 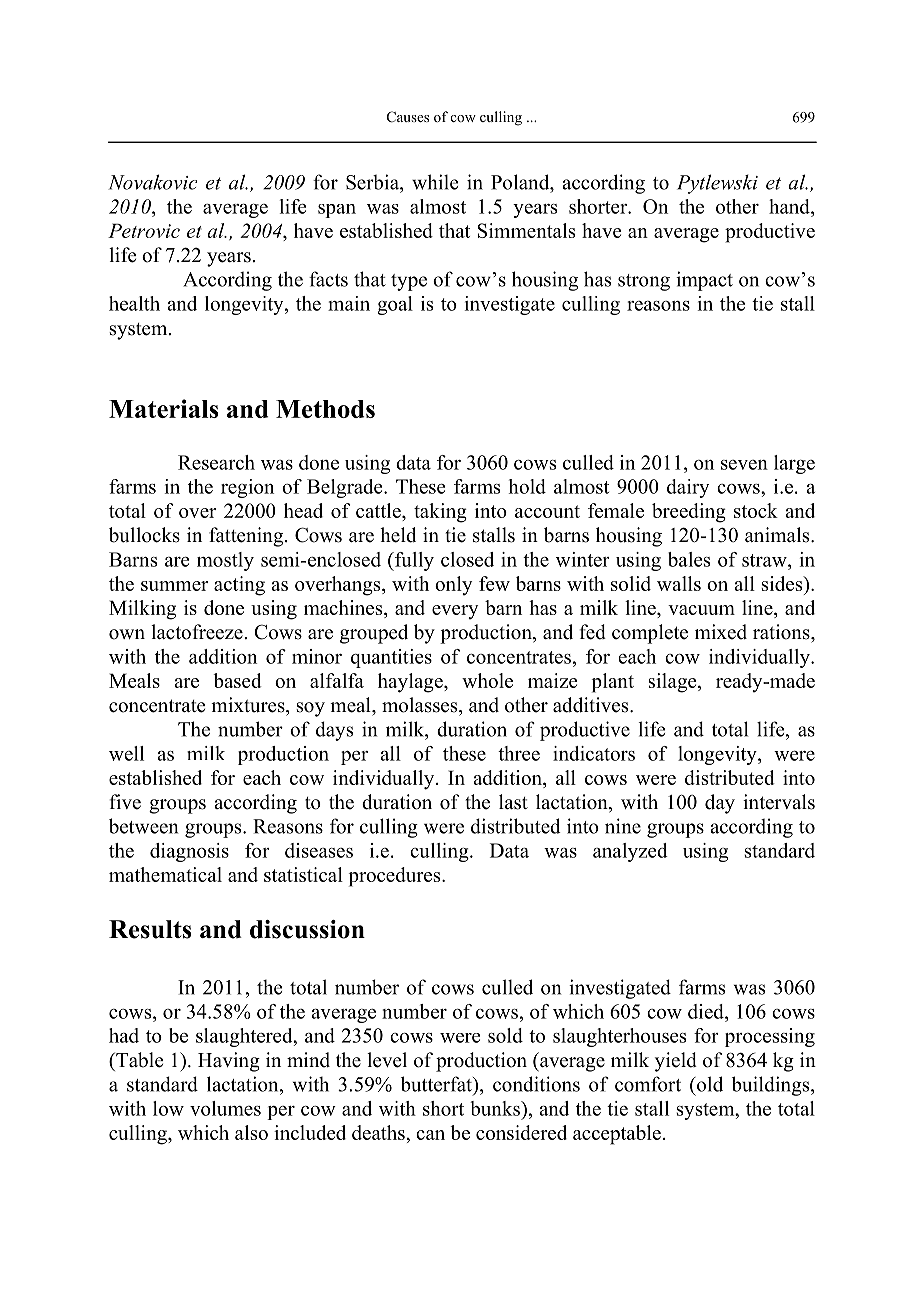 What do you see at coordinates (437, 1084) in the screenshot?
I see `butterfat` at bounding box center [437, 1084].
